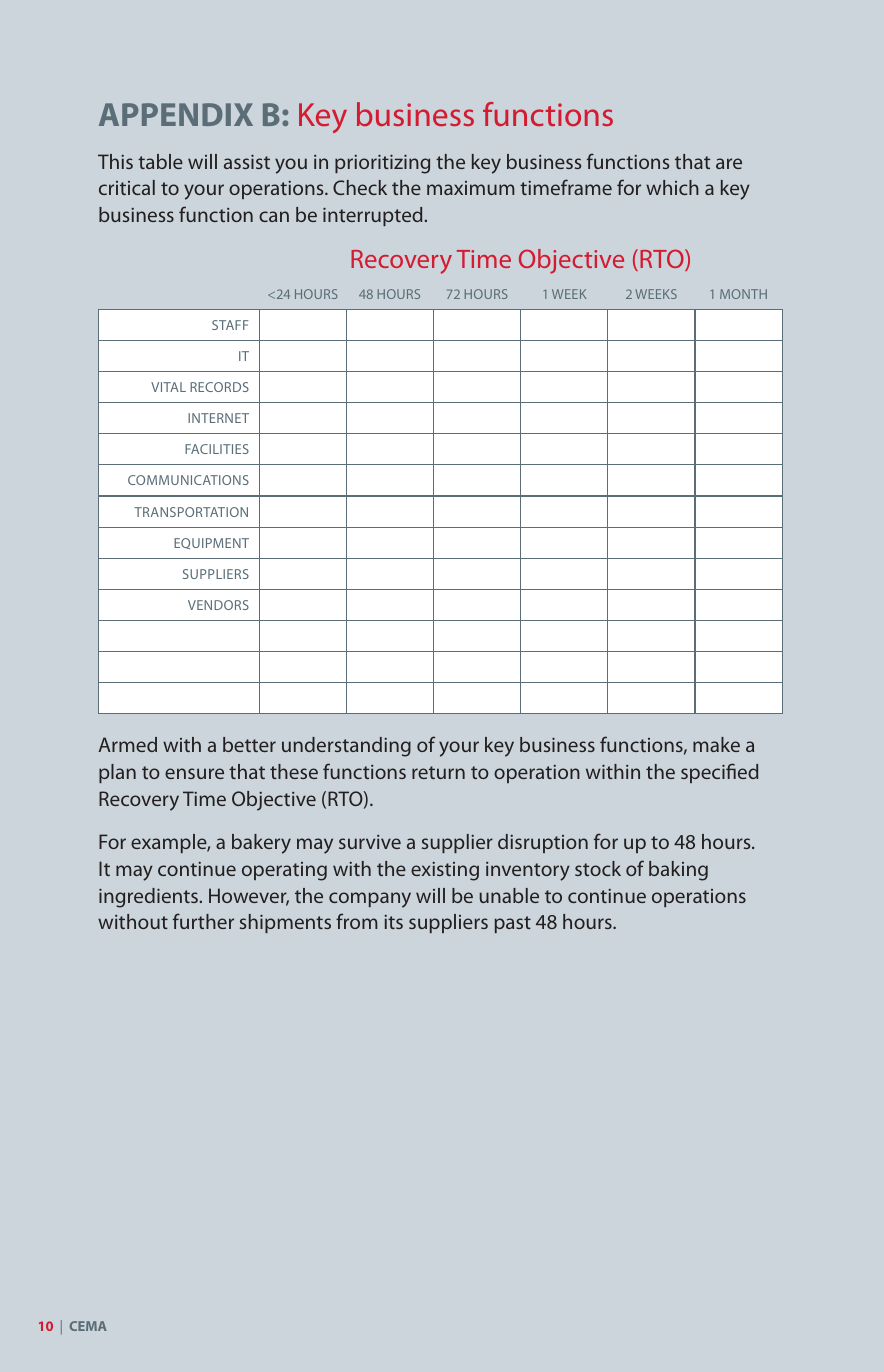 The image size is (884, 1372). What do you see at coordinates (716, 744) in the document?
I see `make` at bounding box center [716, 744].
